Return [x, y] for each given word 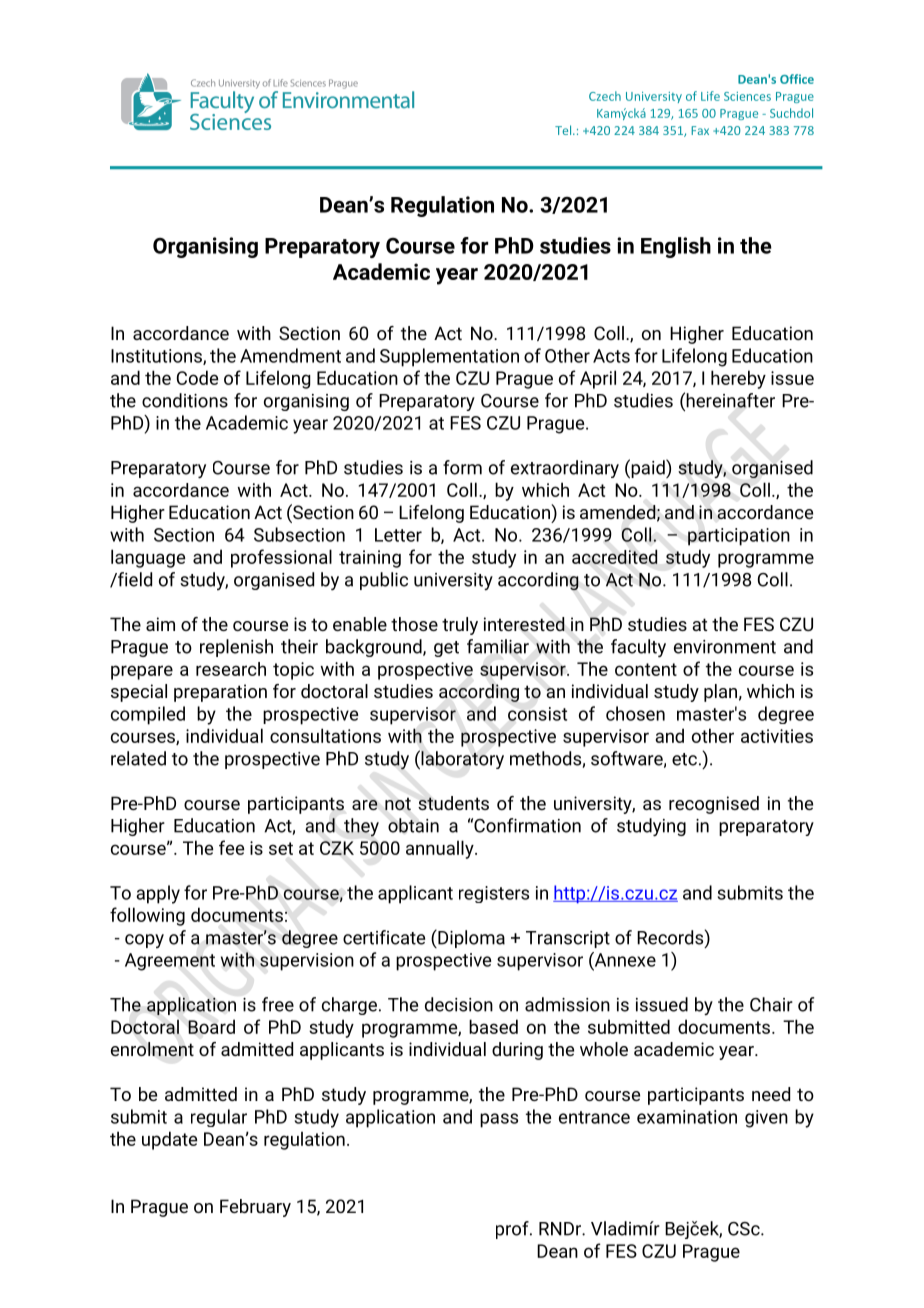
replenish [236, 648]
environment [725, 647]
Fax [700, 130]
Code [197, 377]
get [446, 649]
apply [158, 894]
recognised [714, 805]
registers [494, 894]
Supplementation [449, 357]
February [255, 1208]
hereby [738, 379]
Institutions [157, 357]
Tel [564, 130]
